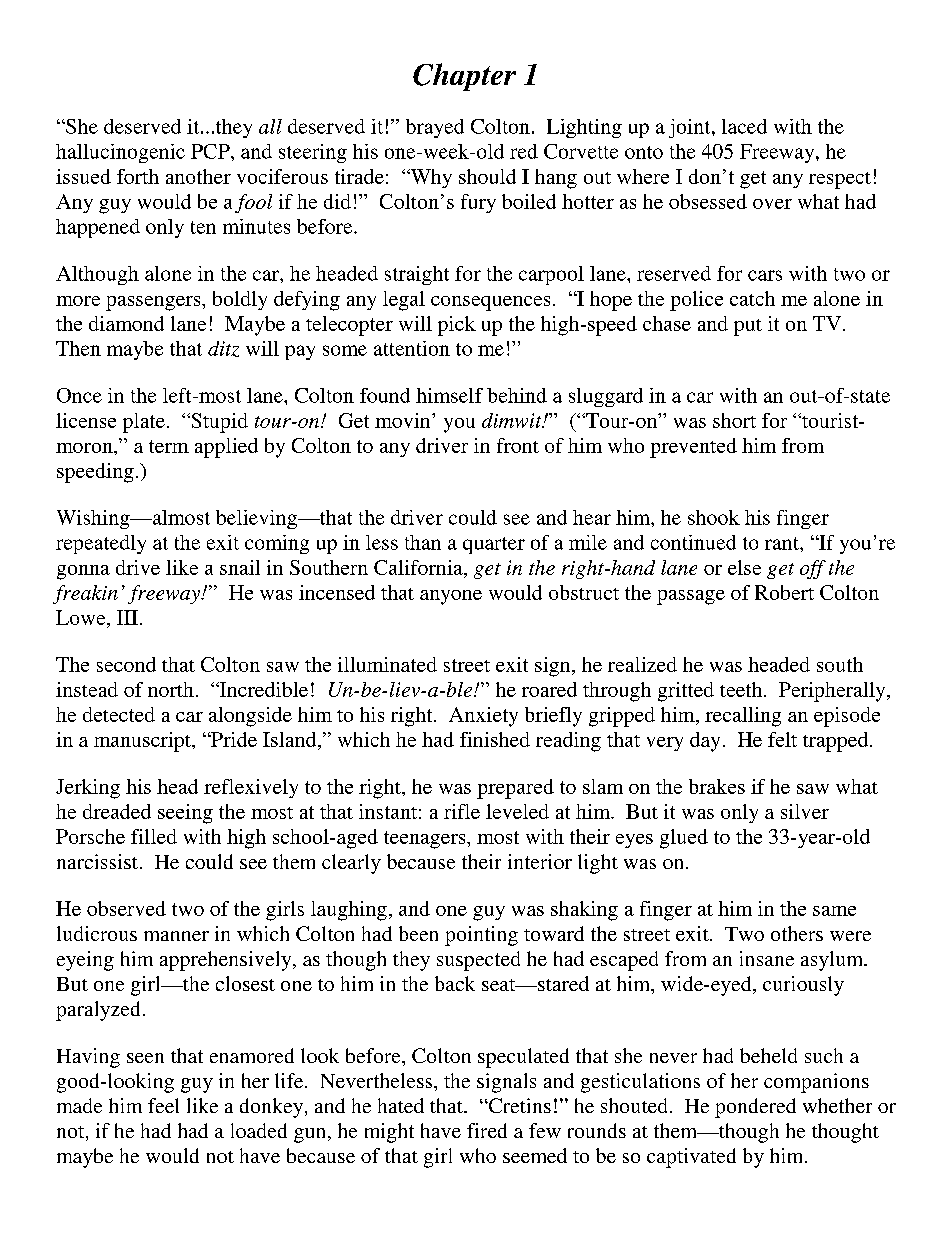 This document has width=952, height=1233. Describe the element at coordinates (744, 126) in the document. I see `laced` at that location.
